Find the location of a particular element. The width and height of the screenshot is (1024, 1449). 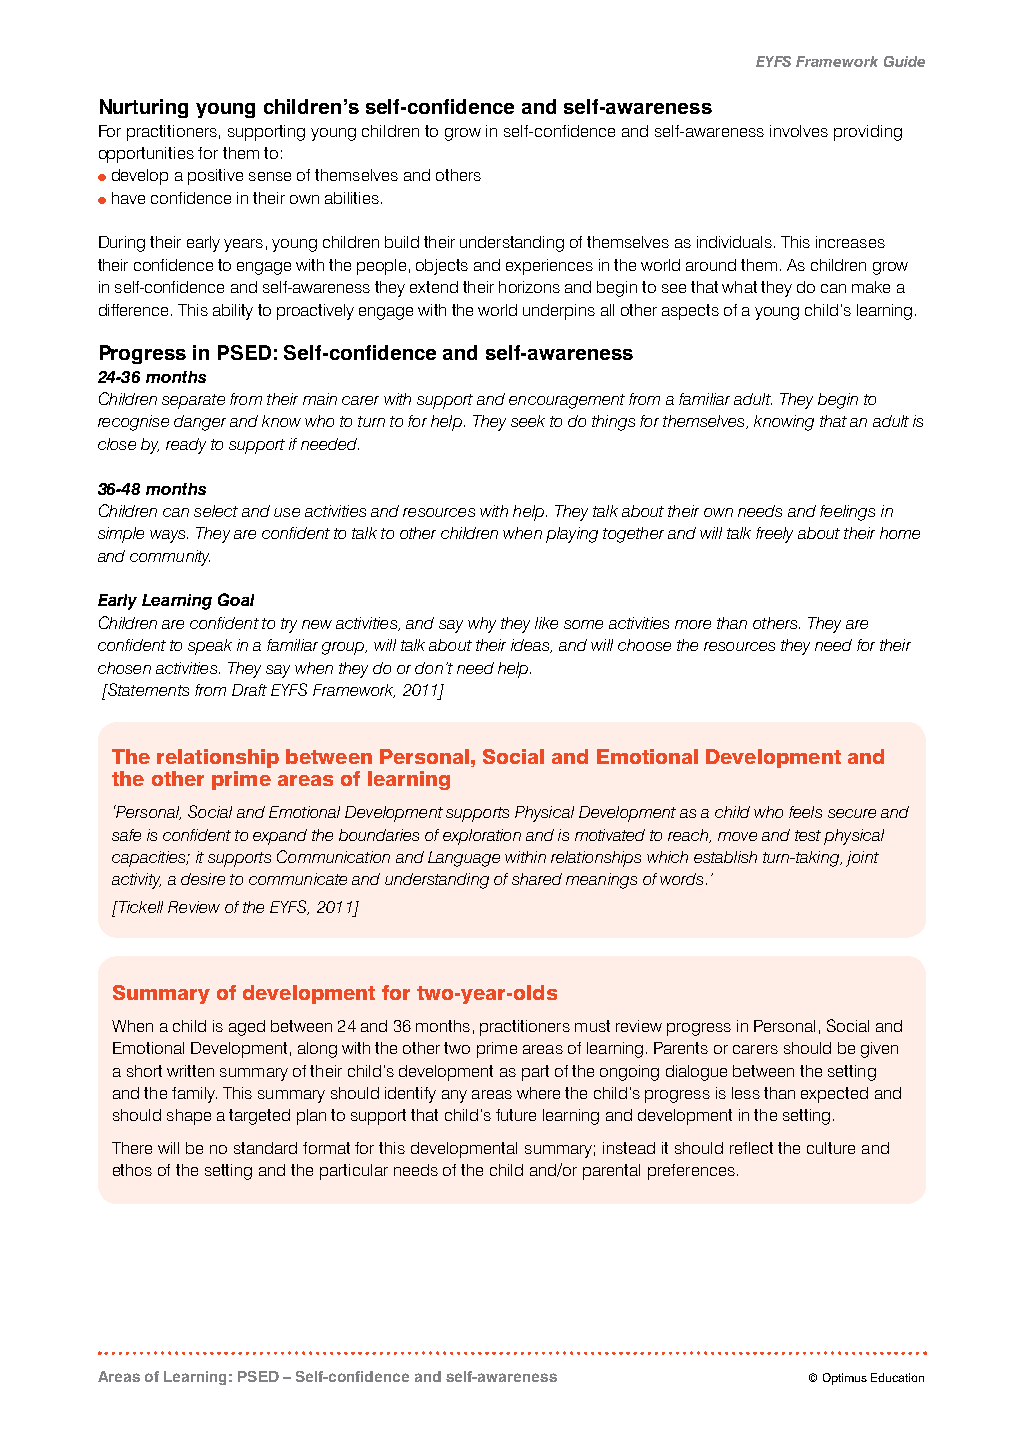

parental is located at coordinates (611, 1172).
